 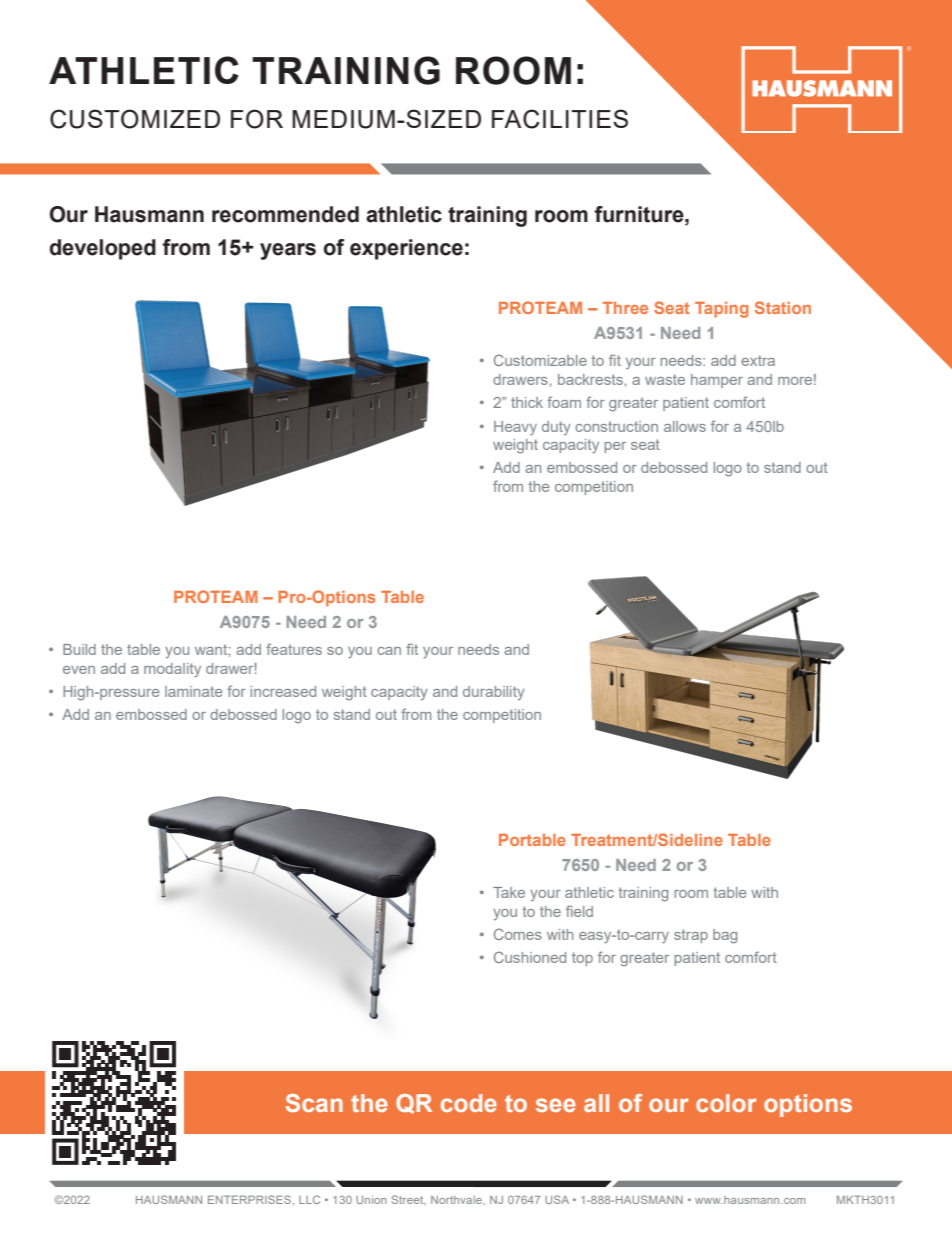 I want to click on color, so click(x=726, y=1103).
